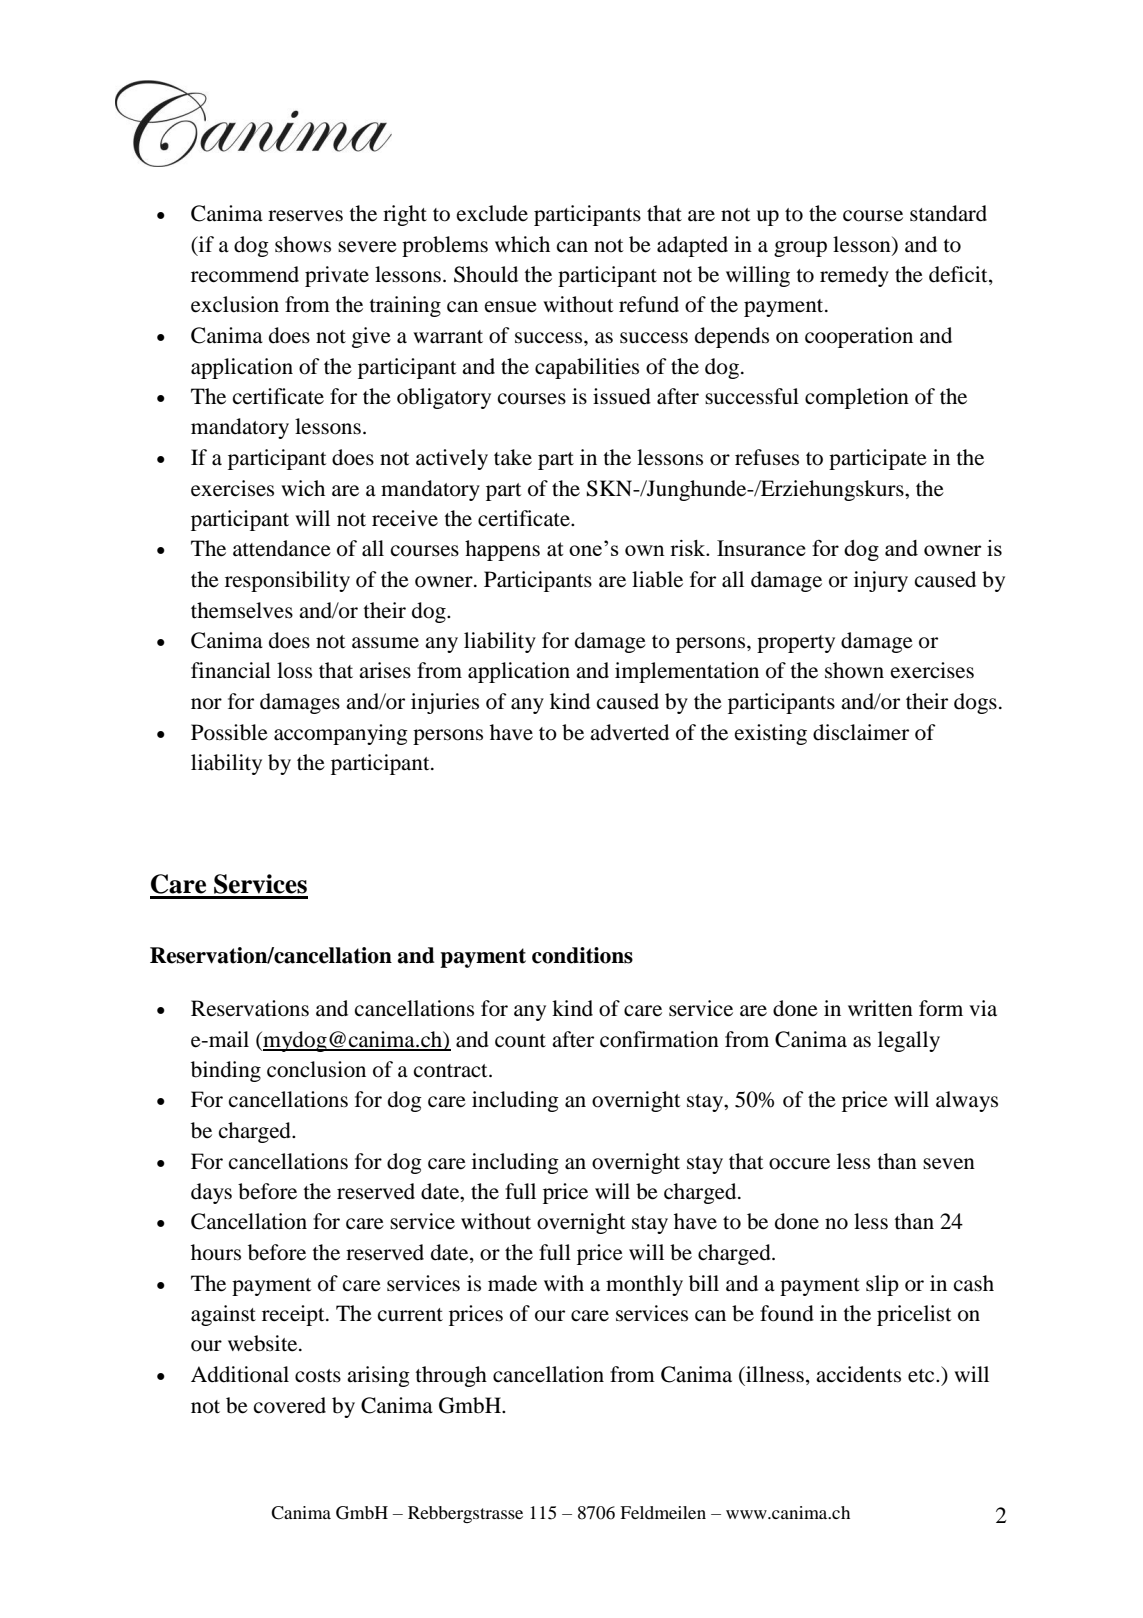 This document has height=1618, width=1143. I want to click on shows, so click(303, 244).
